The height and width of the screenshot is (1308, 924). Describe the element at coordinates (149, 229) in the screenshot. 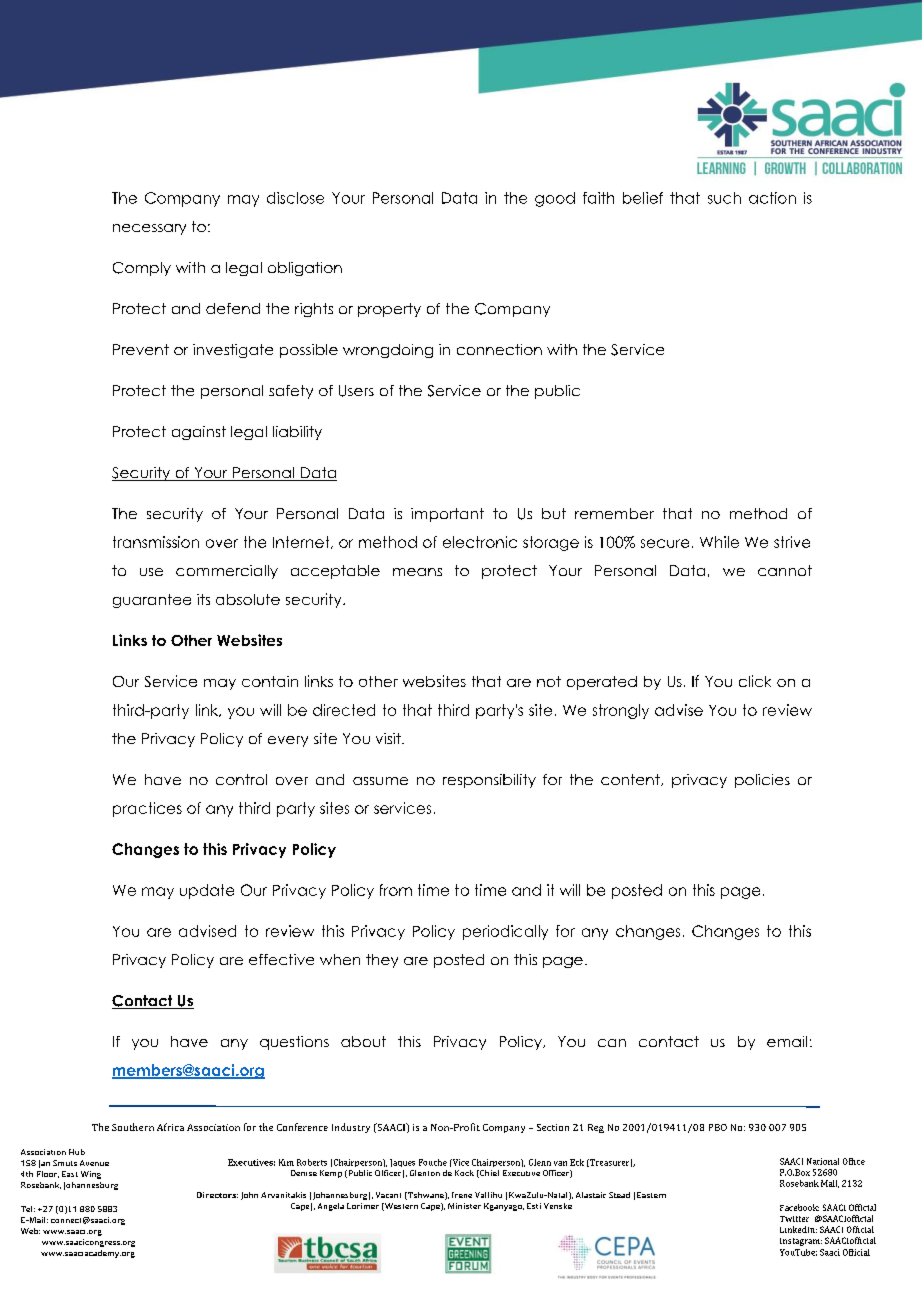

I see `necessary` at that location.
